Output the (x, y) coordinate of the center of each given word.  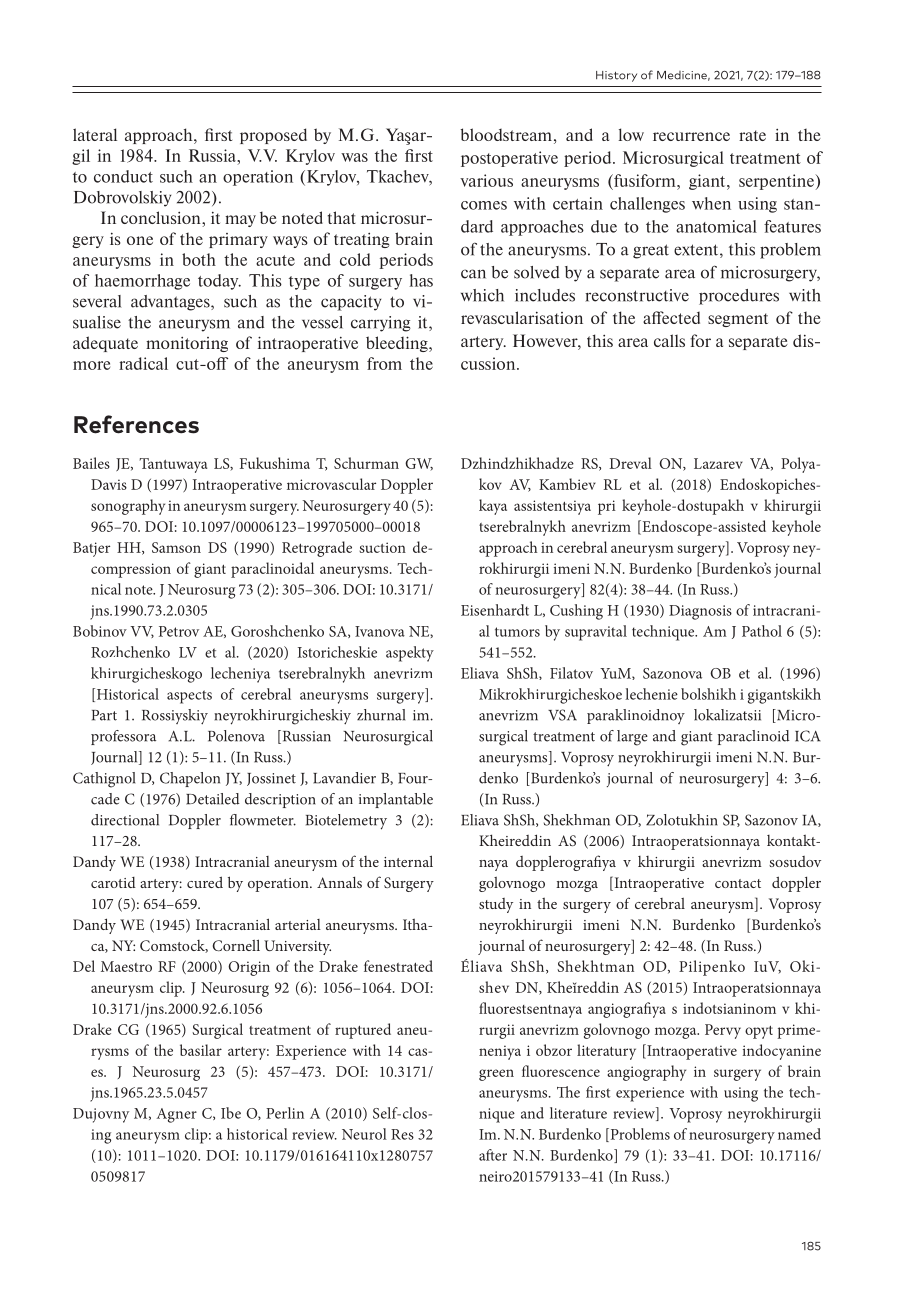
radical (143, 363)
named (799, 1134)
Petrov (179, 631)
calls (669, 340)
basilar (201, 1050)
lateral (95, 134)
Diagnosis (700, 612)
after (493, 1155)
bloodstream (507, 134)
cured (205, 882)
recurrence (691, 136)
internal (408, 861)
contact (738, 883)
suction (382, 547)
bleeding (398, 344)
